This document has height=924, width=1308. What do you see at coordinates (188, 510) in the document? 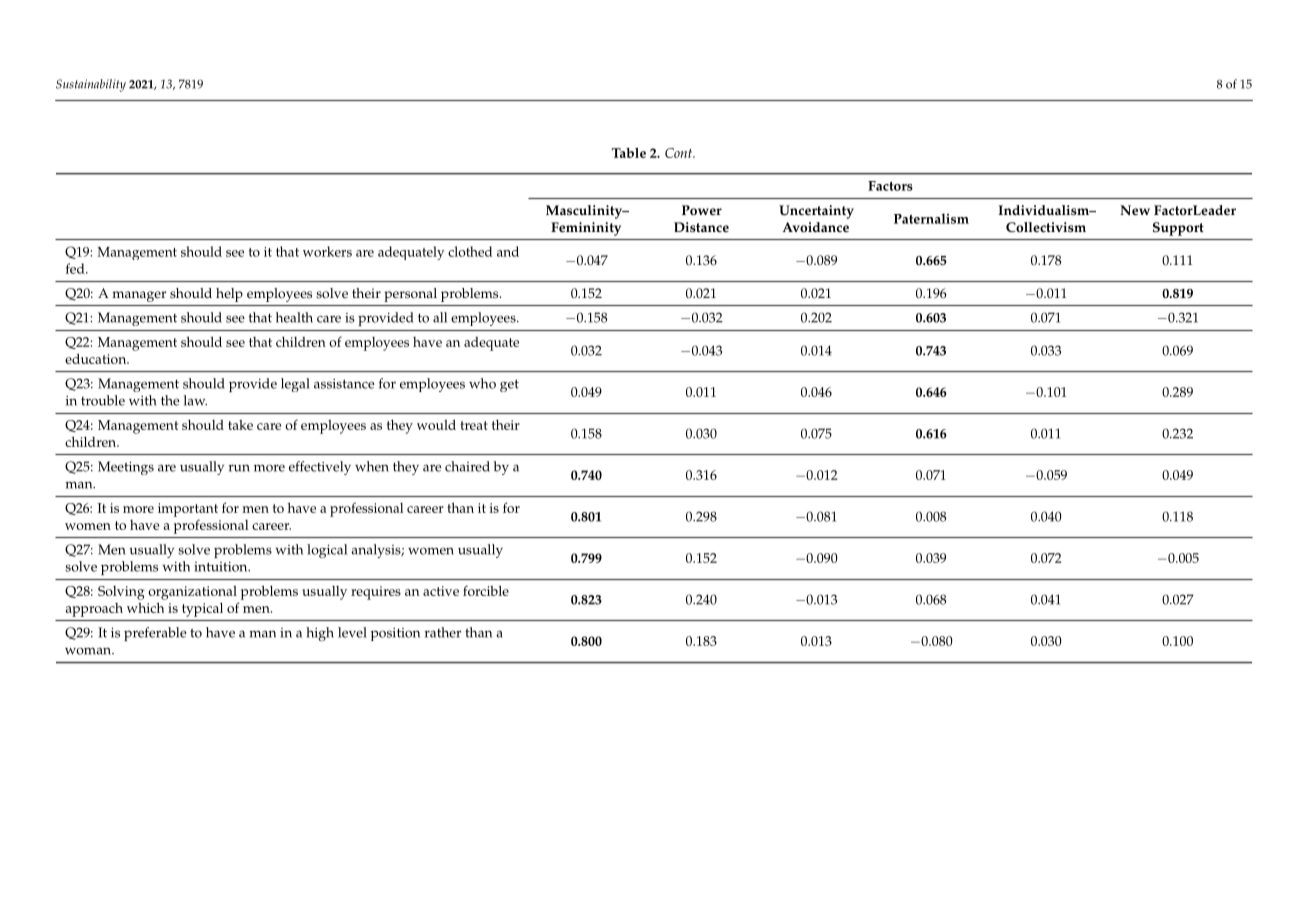
I see `important` at bounding box center [188, 510].
